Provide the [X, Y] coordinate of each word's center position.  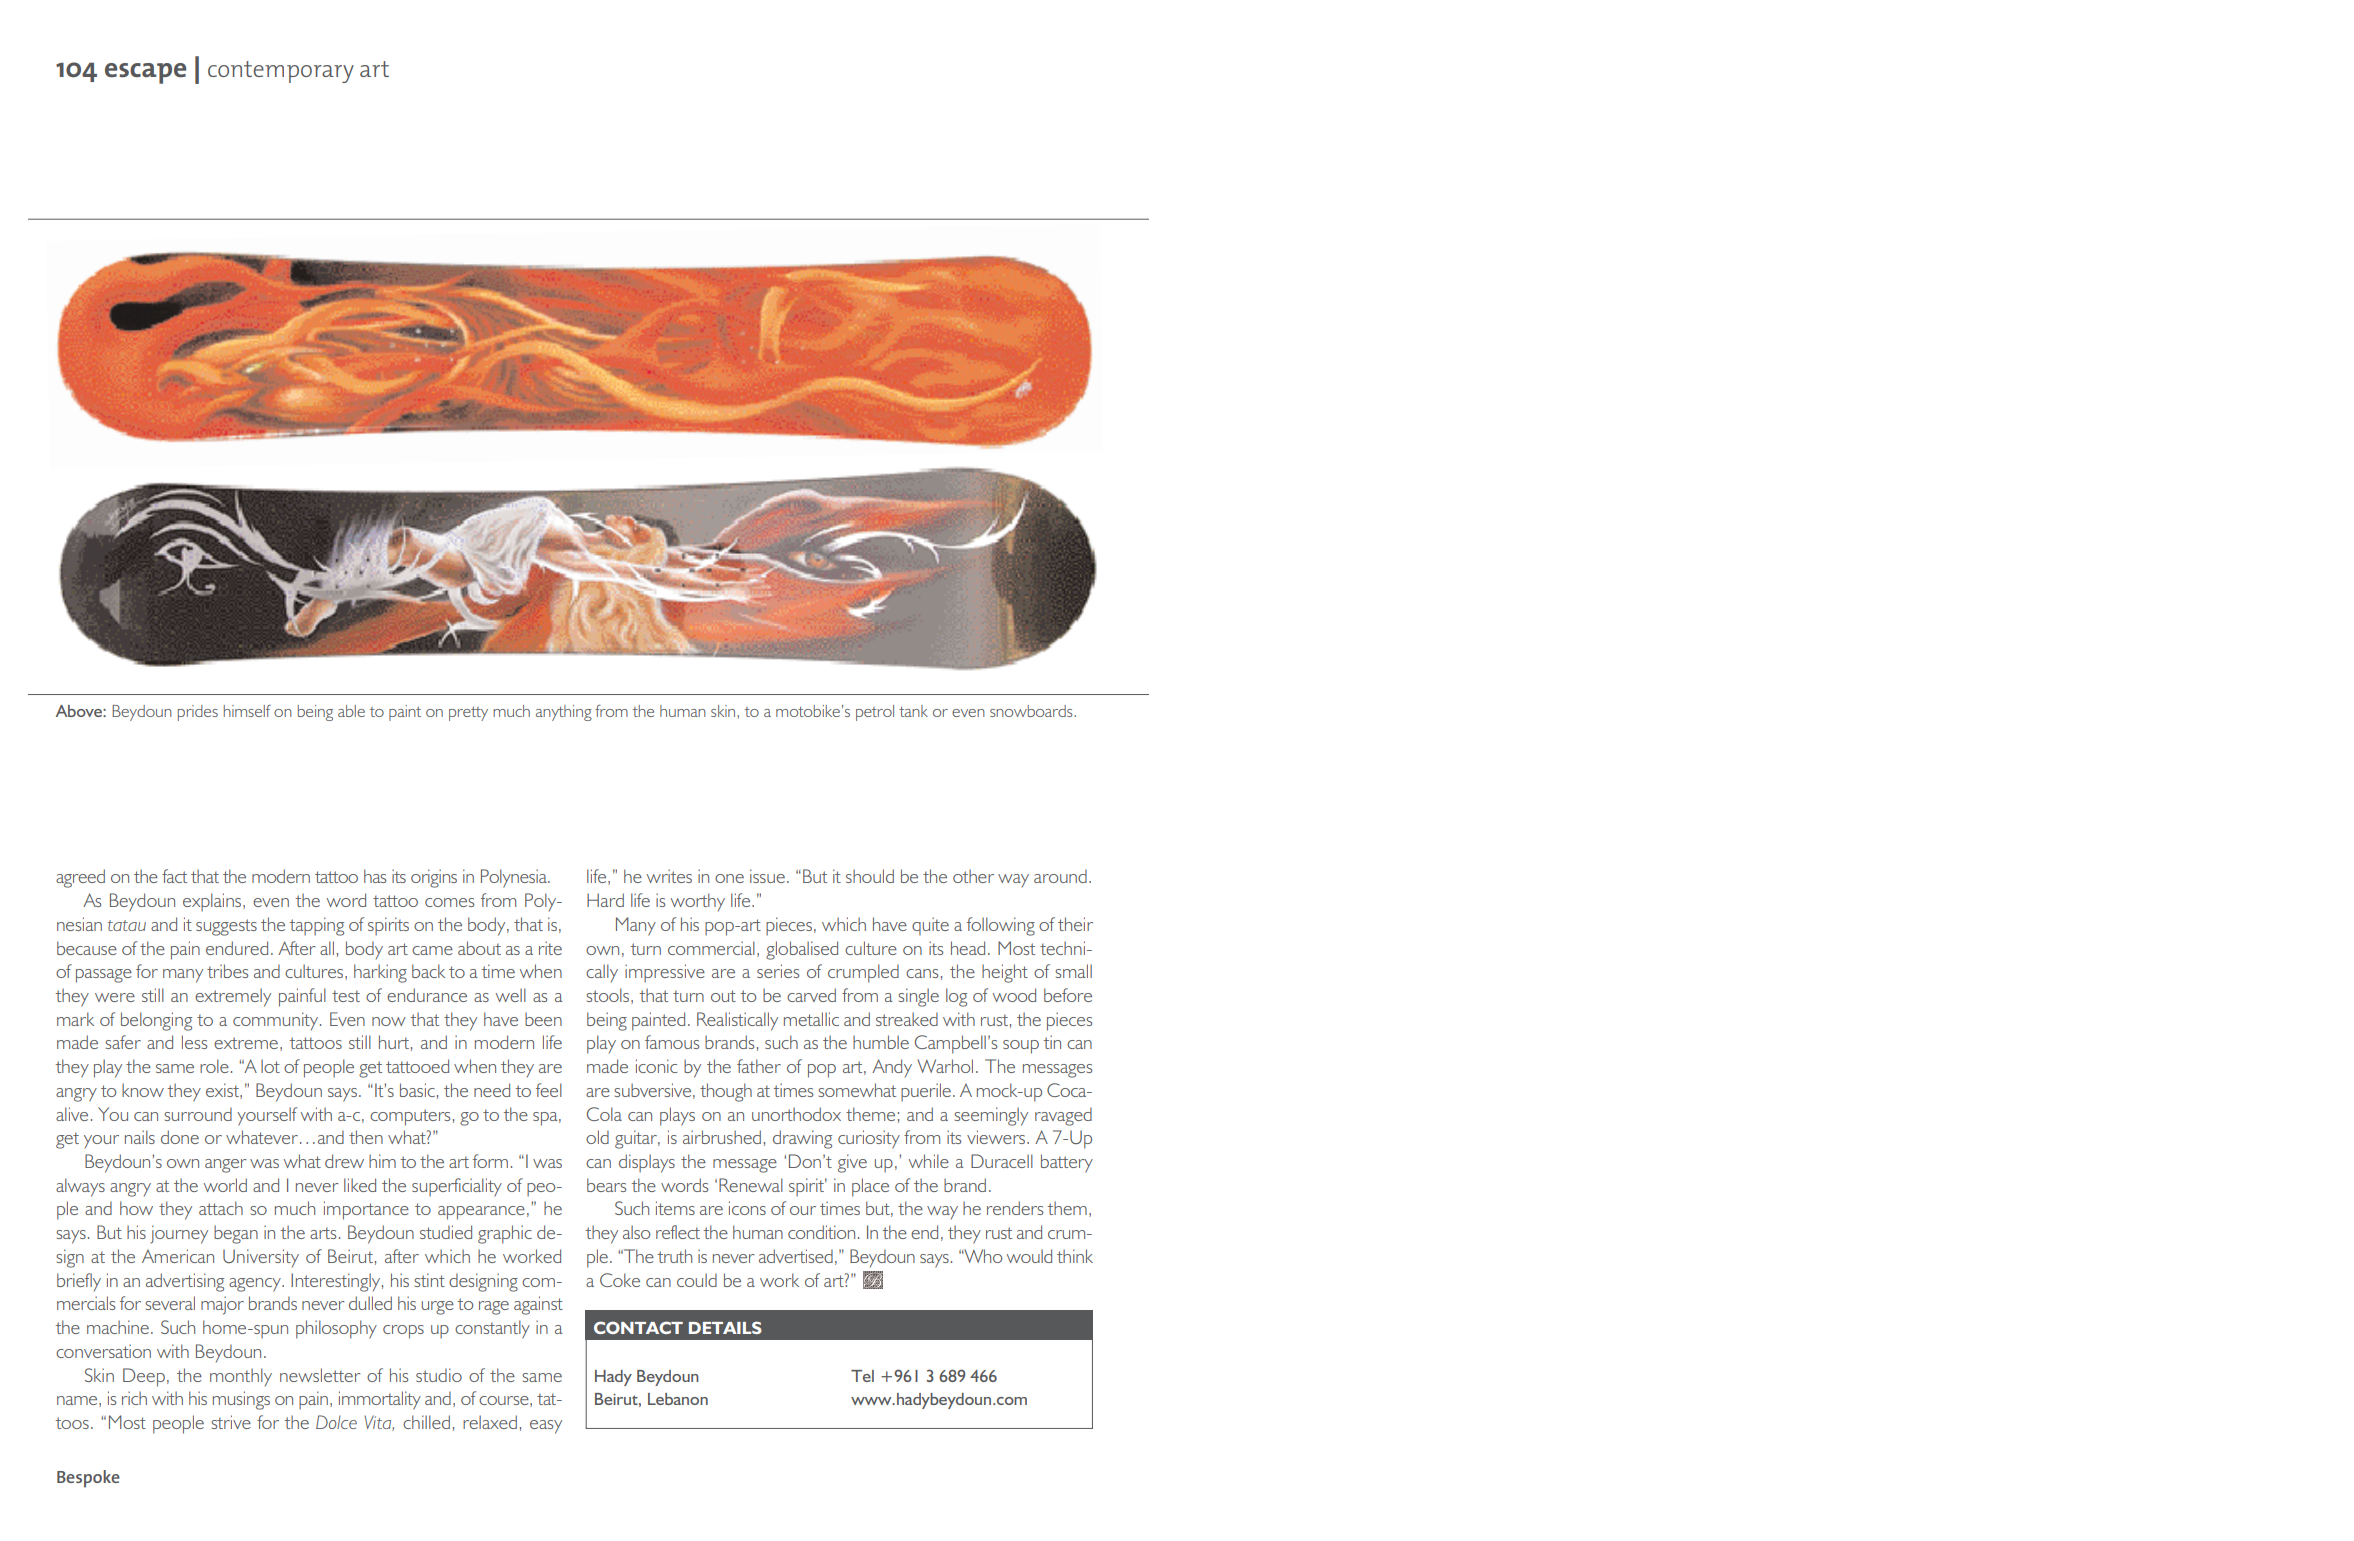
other [973, 876]
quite [930, 926]
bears [606, 1185]
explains [213, 902]
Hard [605, 900]
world [225, 1185]
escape [145, 73]
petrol [875, 713]
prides [198, 713]
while [929, 1161]
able [351, 711]
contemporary [281, 72]
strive [231, 1422]
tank [913, 711]
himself [247, 711]
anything [564, 713]
